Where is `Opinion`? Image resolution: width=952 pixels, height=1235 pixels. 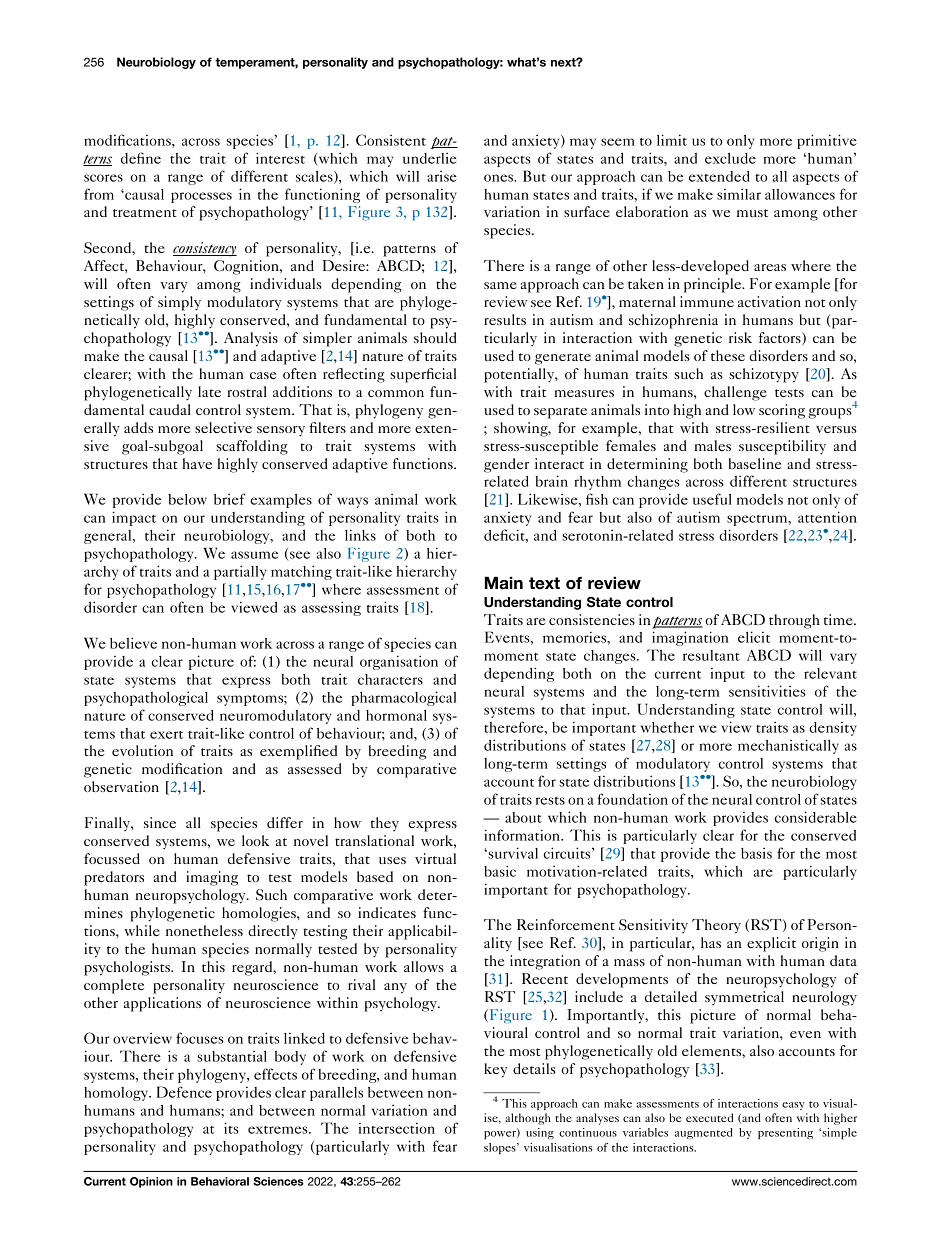 Opinion is located at coordinates (151, 1182).
